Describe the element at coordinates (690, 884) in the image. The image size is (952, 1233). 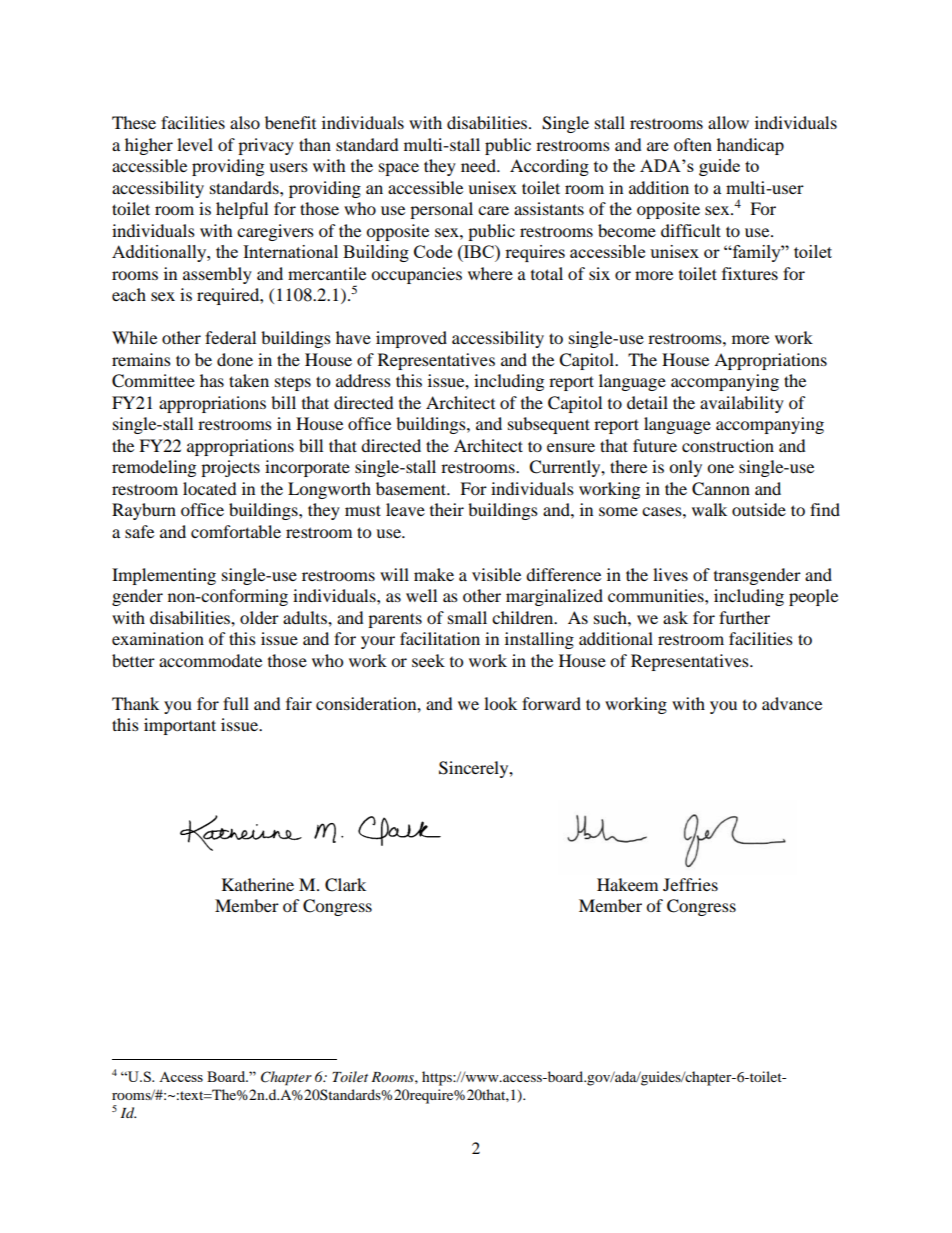
I see `Jeffries` at that location.
